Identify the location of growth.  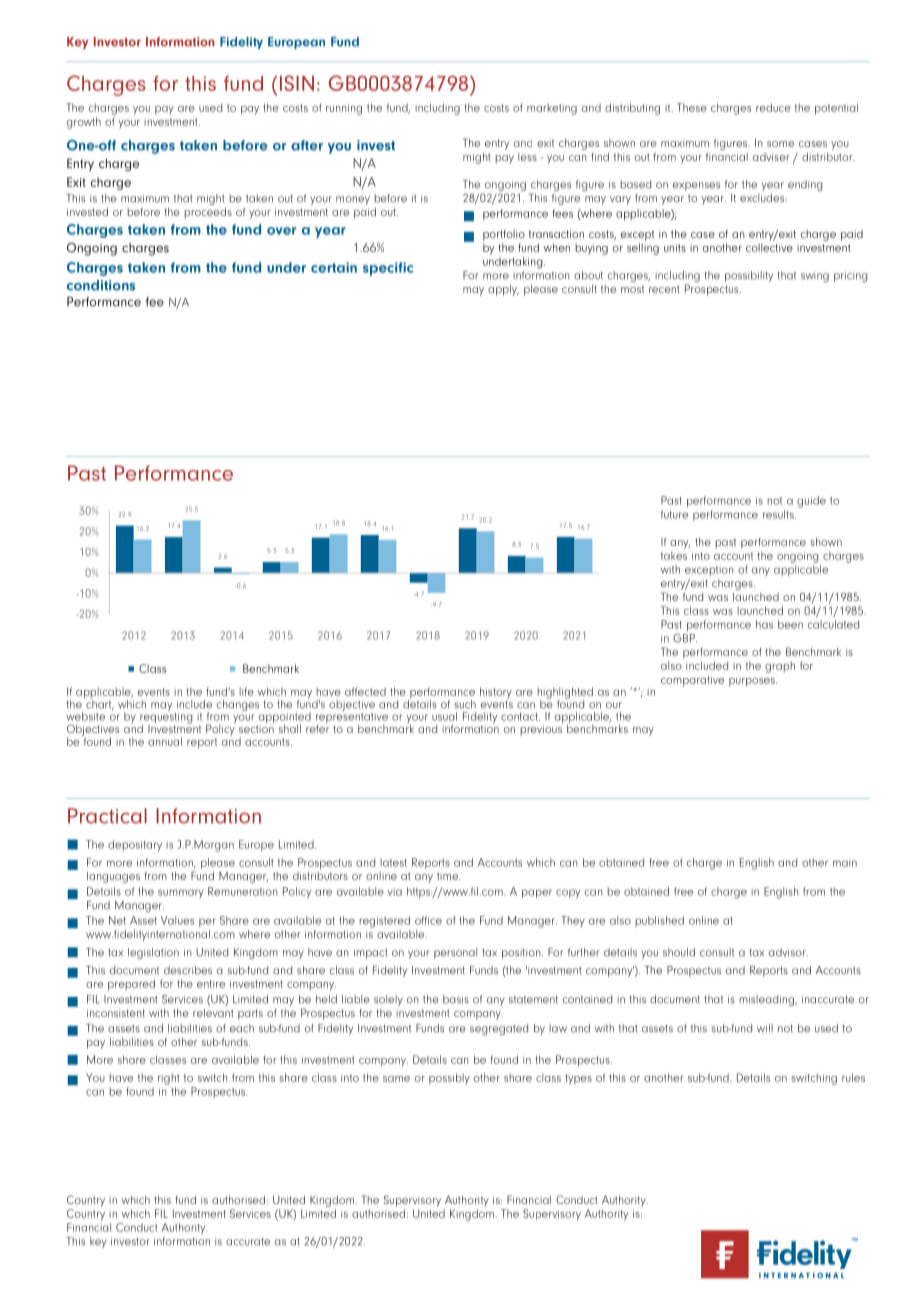
(84, 123).
